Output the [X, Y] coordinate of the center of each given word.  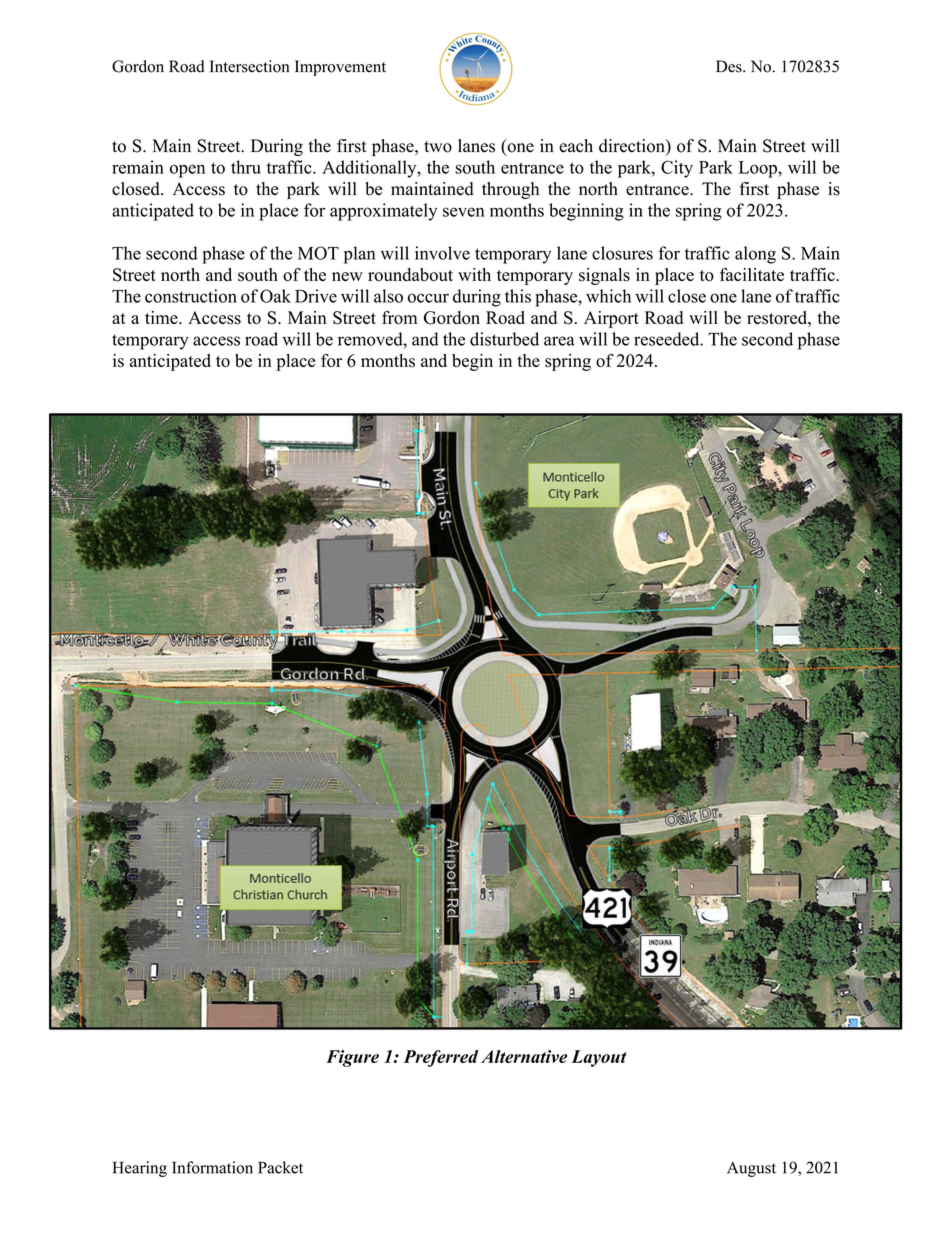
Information [212, 1167]
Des [730, 66]
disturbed [504, 339]
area [559, 341]
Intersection [249, 66]
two [438, 147]
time [162, 317]
